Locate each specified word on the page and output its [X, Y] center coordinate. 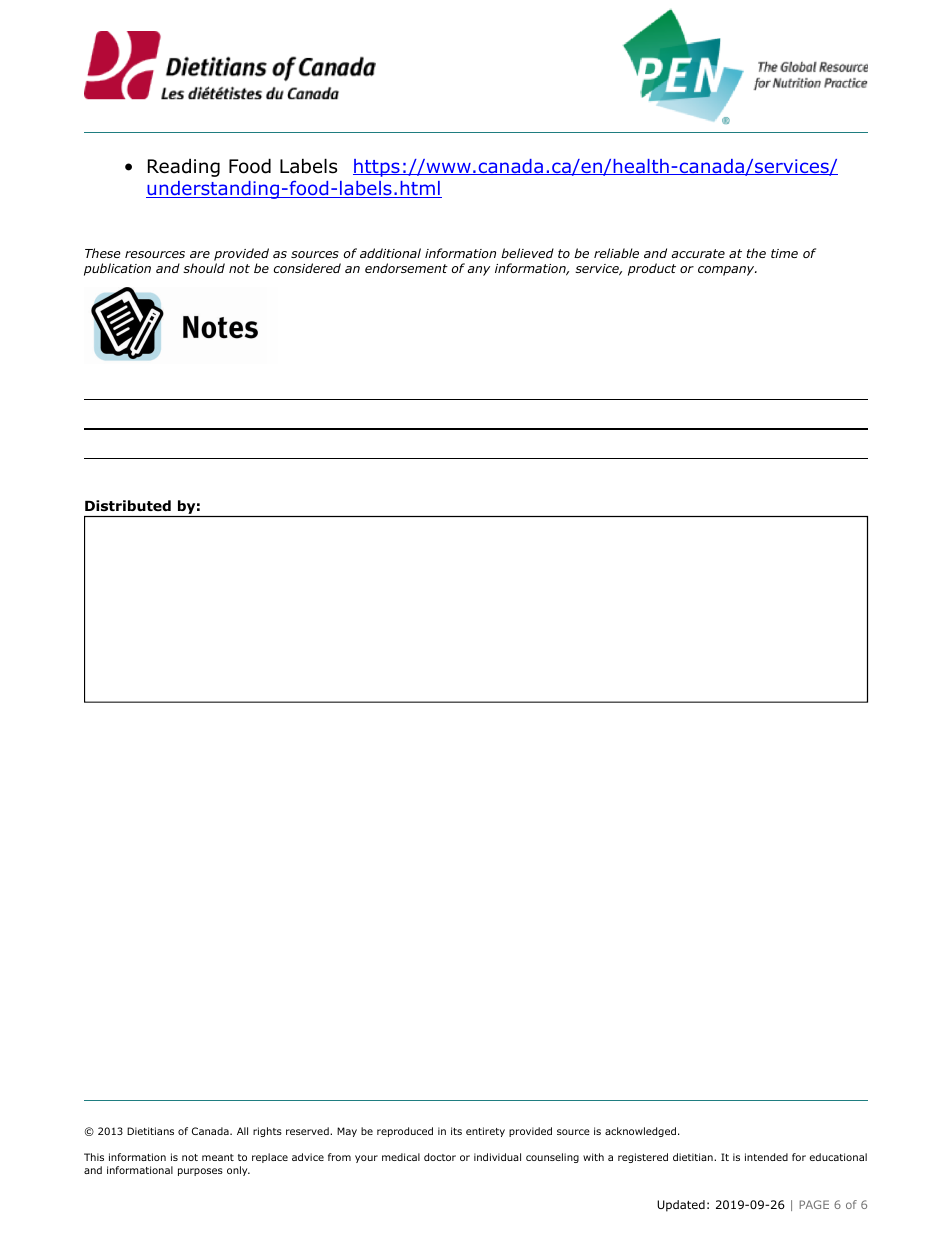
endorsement [406, 268]
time [784, 253]
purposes [200, 1172]
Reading [184, 167]
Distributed [128, 505]
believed [527, 253]
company [727, 271]
